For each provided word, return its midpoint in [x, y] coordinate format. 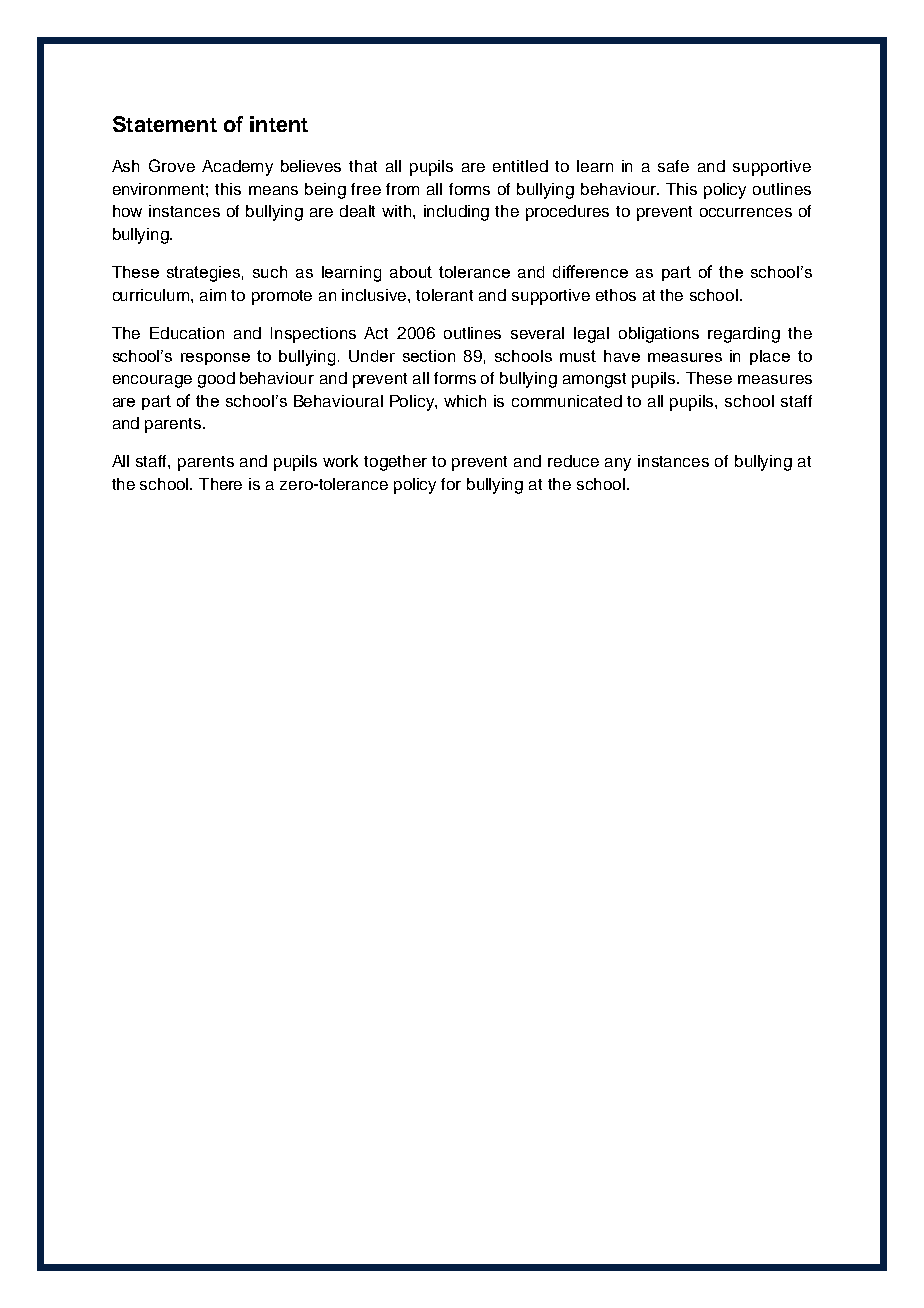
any [618, 464]
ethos [616, 295]
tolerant [444, 295]
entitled [520, 166]
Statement [165, 124]
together [395, 463]
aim [213, 295]
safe [673, 166]
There [220, 484]
